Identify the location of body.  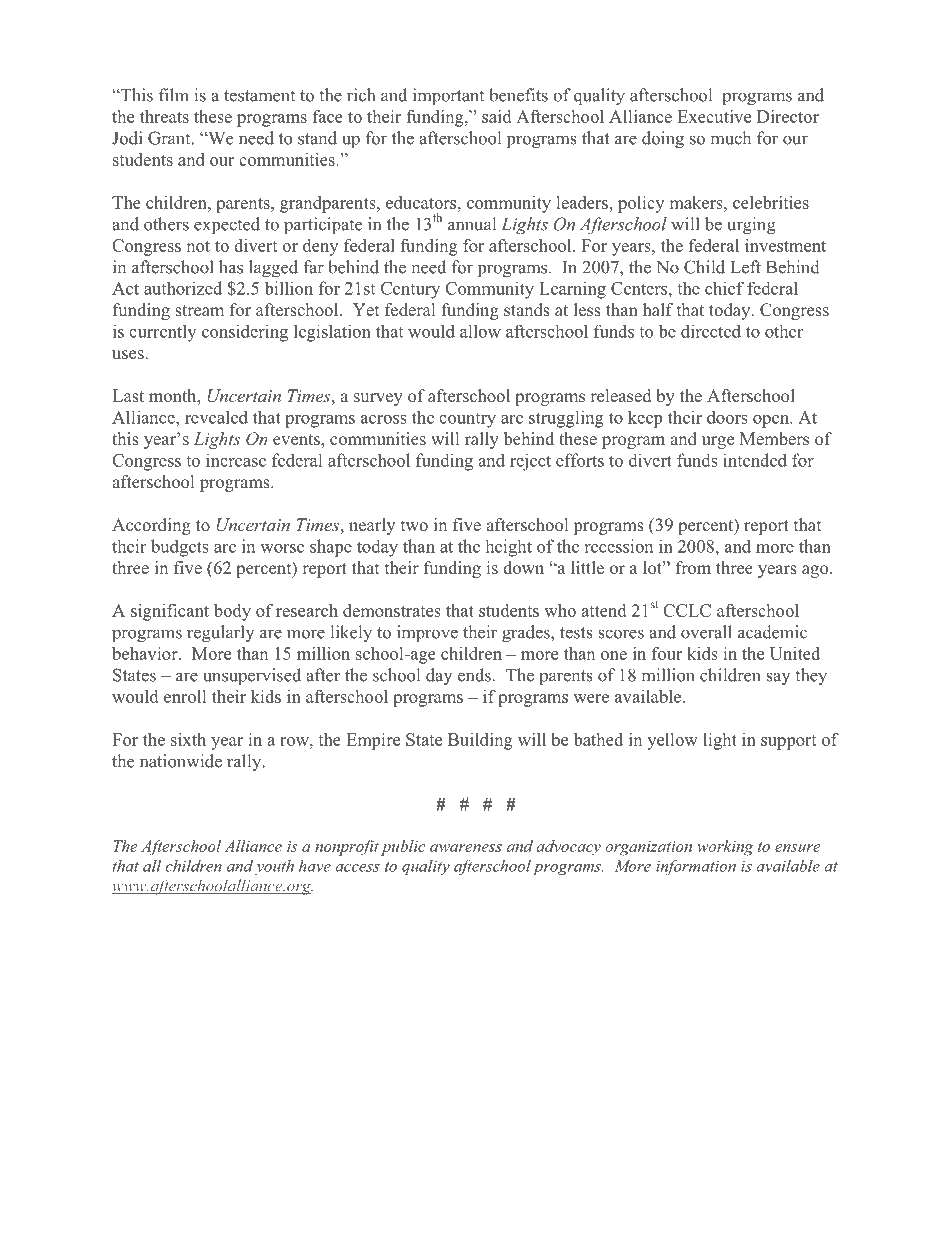
(232, 612).
